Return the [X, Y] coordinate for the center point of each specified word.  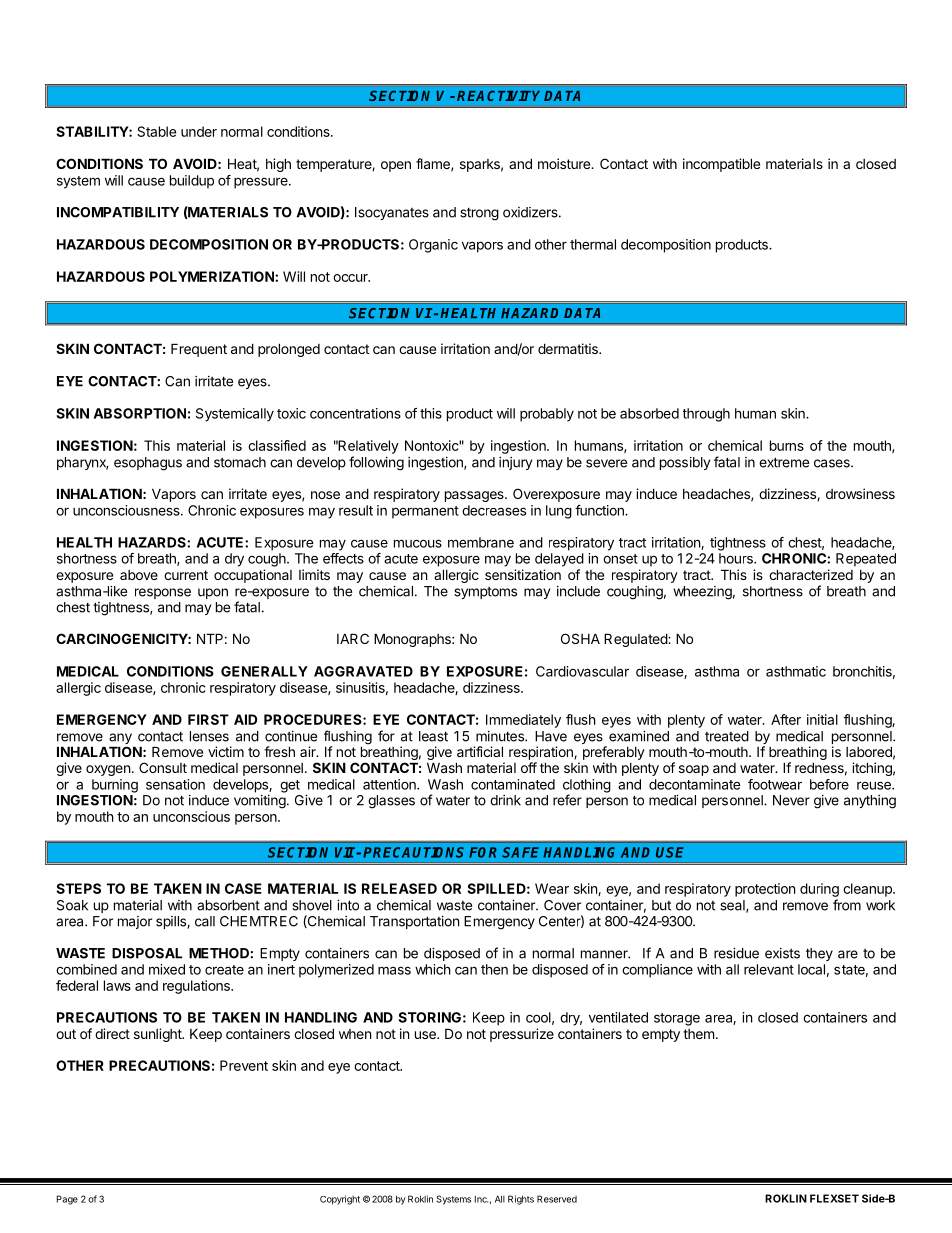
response [163, 593]
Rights [521, 1200]
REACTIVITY [498, 95]
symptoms [485, 593]
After [786, 719]
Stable [156, 131]
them [698, 1034]
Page [67, 1200]
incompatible [721, 165]
